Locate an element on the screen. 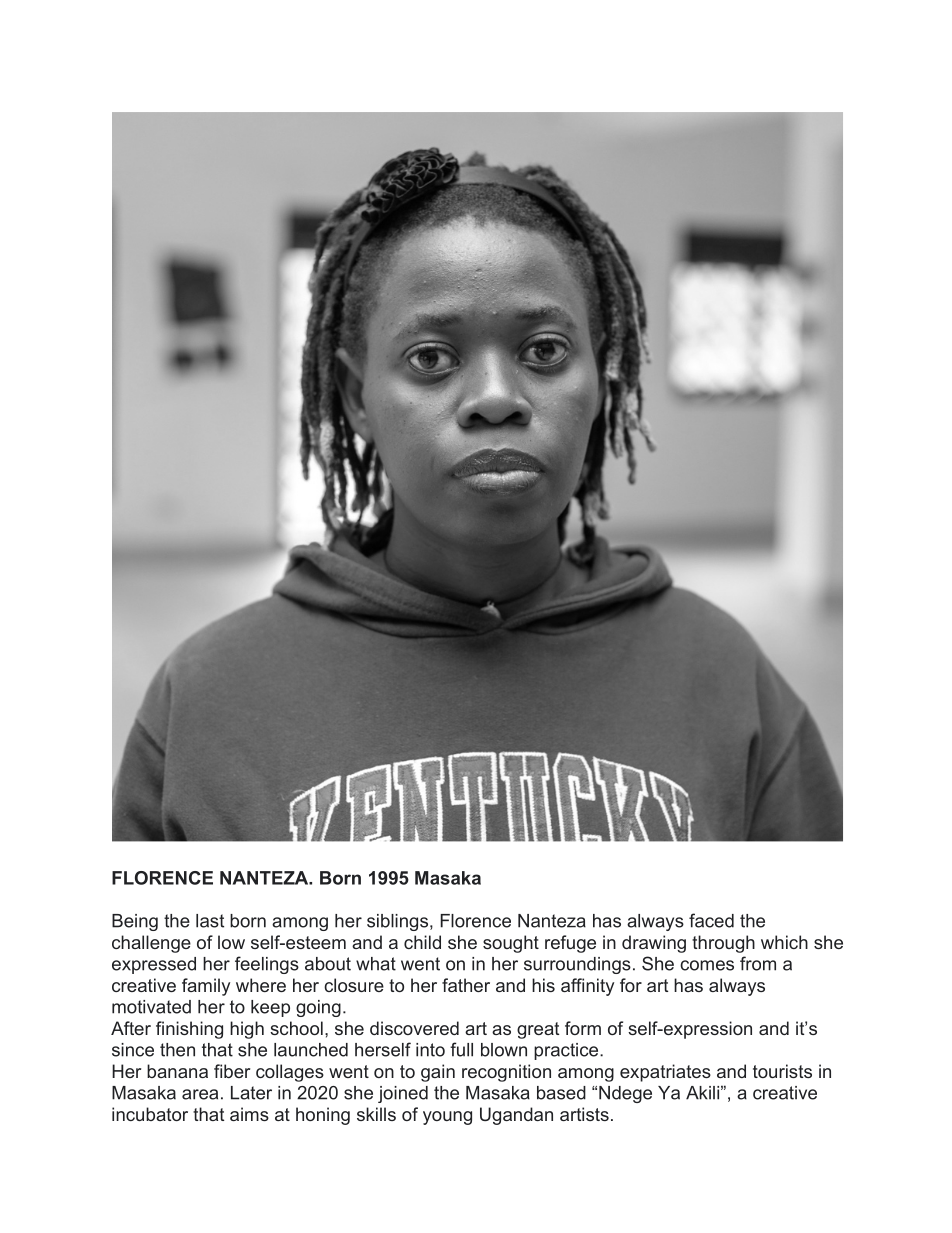 The height and width of the screenshot is (1233, 952). full is located at coordinates (461, 1049).
